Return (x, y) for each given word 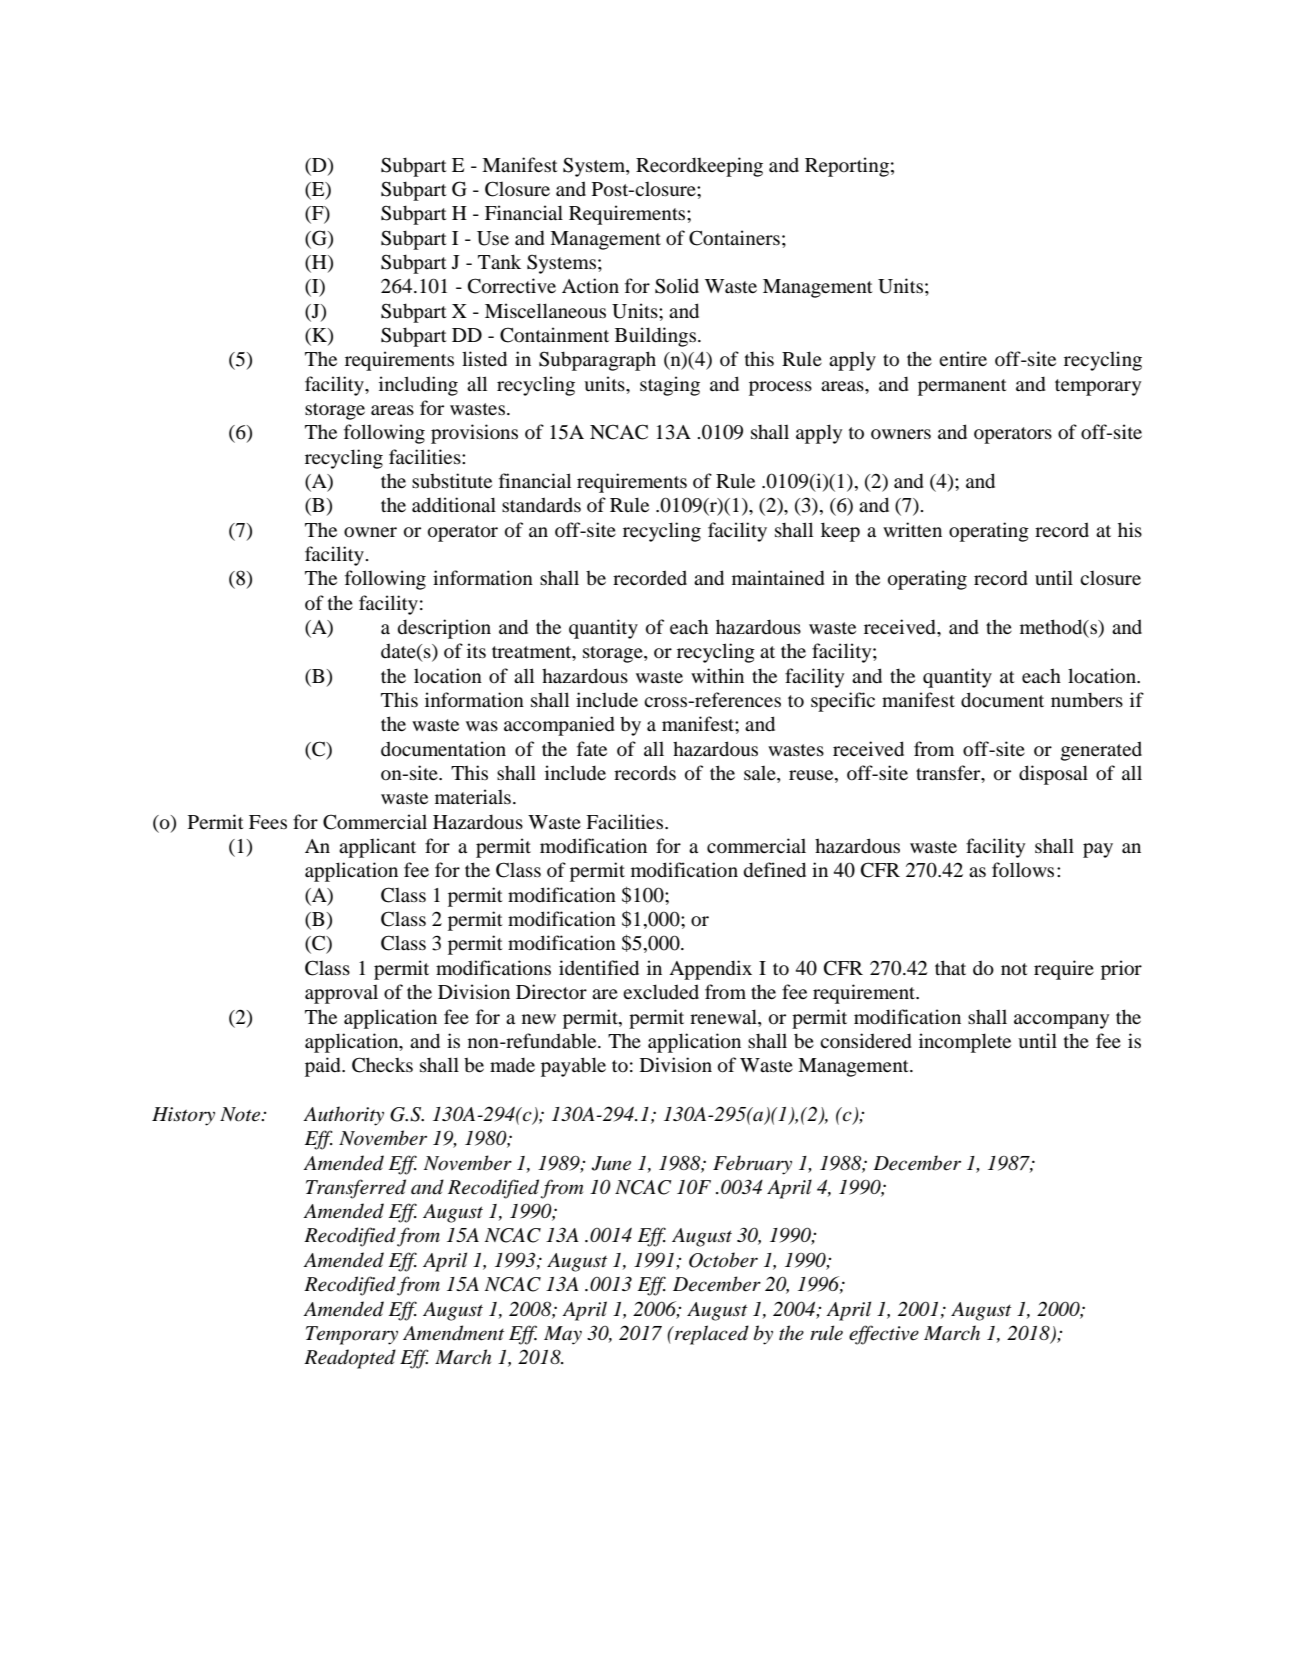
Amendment (454, 1333)
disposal (1053, 775)
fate (592, 748)
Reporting (847, 167)
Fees (268, 822)
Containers (734, 238)
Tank (499, 261)
